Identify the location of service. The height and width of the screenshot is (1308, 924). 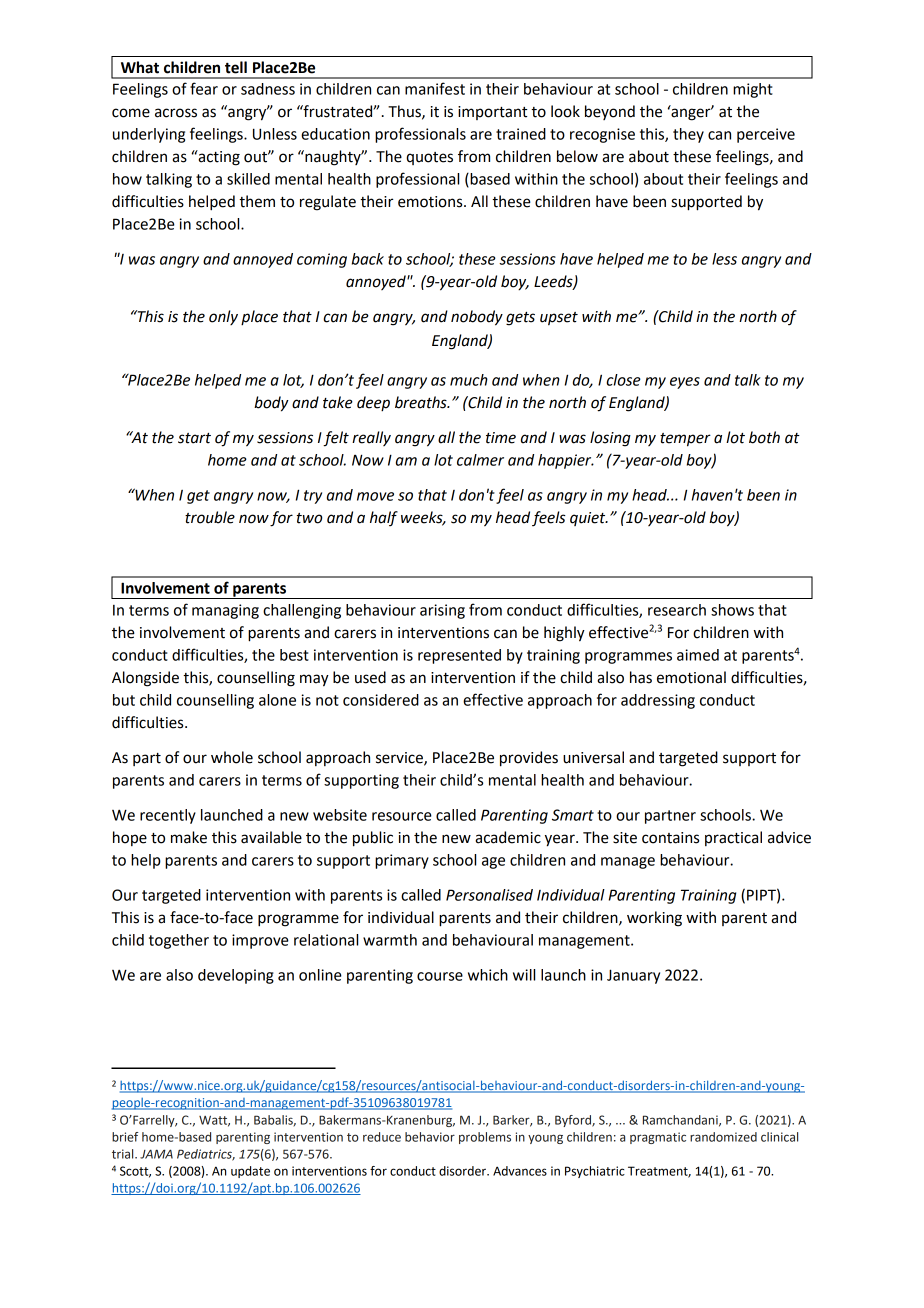
(400, 758).
